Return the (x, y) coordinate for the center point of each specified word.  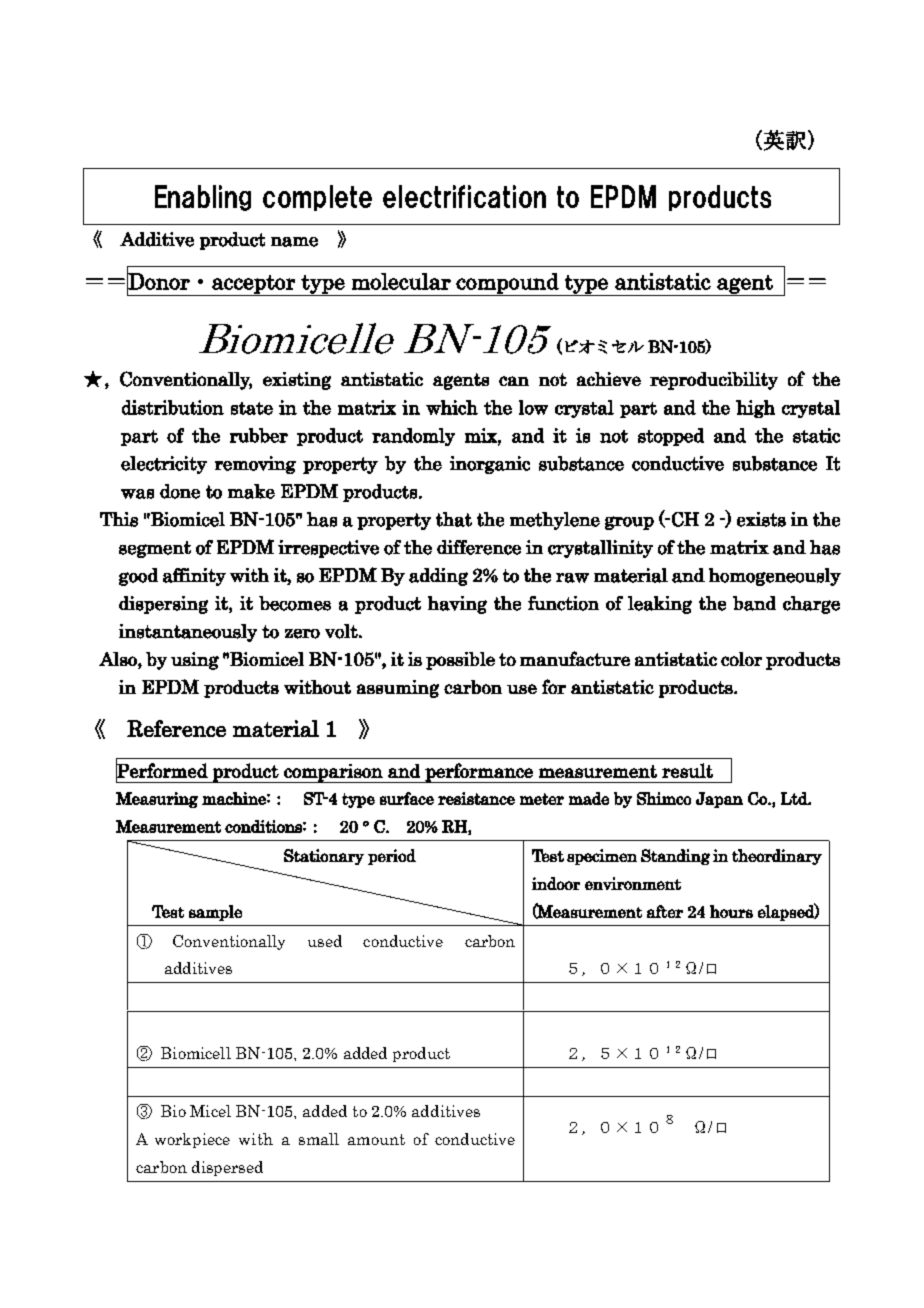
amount (376, 1139)
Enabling (203, 198)
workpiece (192, 1140)
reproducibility (714, 381)
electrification (464, 196)
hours (731, 911)
